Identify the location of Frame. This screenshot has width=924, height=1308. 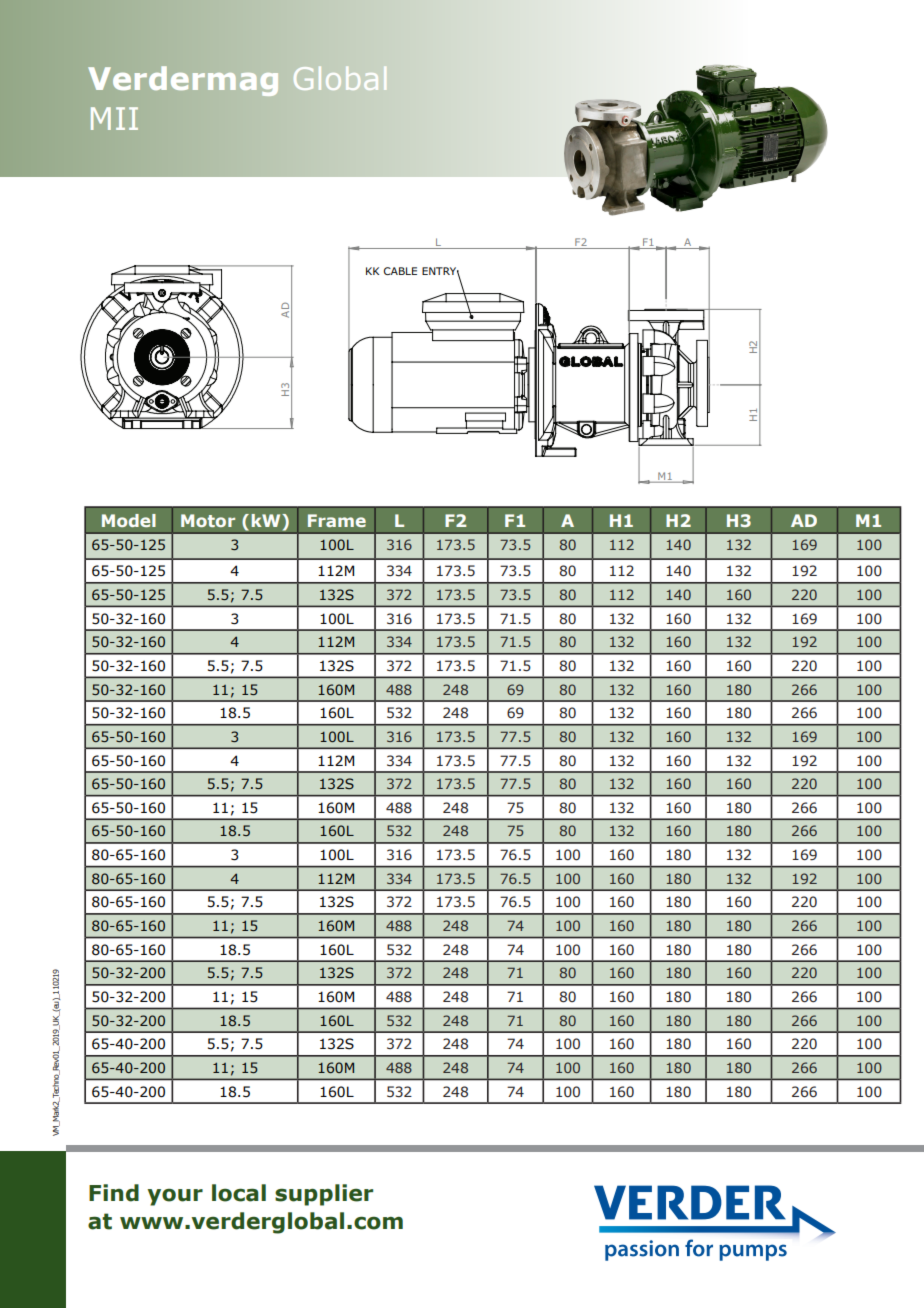
(337, 520).
